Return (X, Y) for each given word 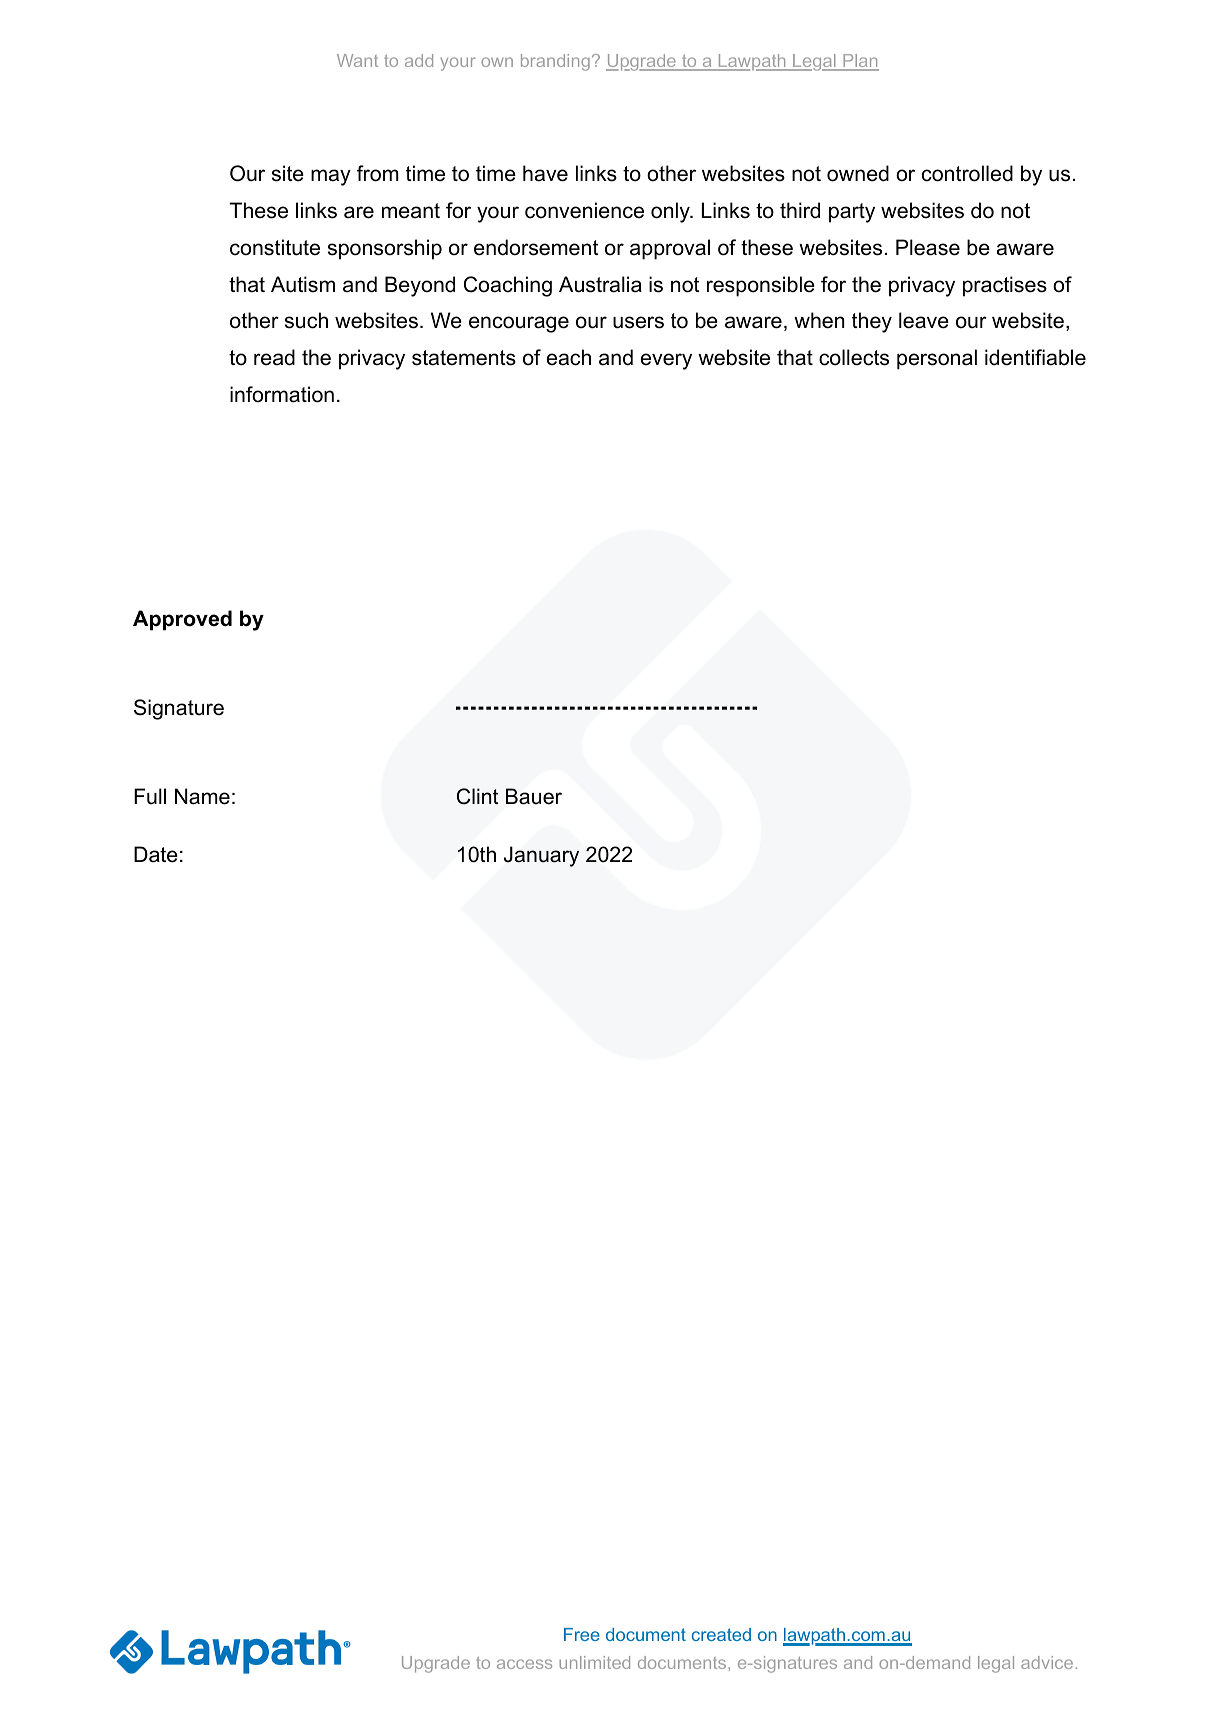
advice (1047, 1662)
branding (555, 62)
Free (582, 1634)
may (331, 177)
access (524, 1664)
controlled (967, 173)
